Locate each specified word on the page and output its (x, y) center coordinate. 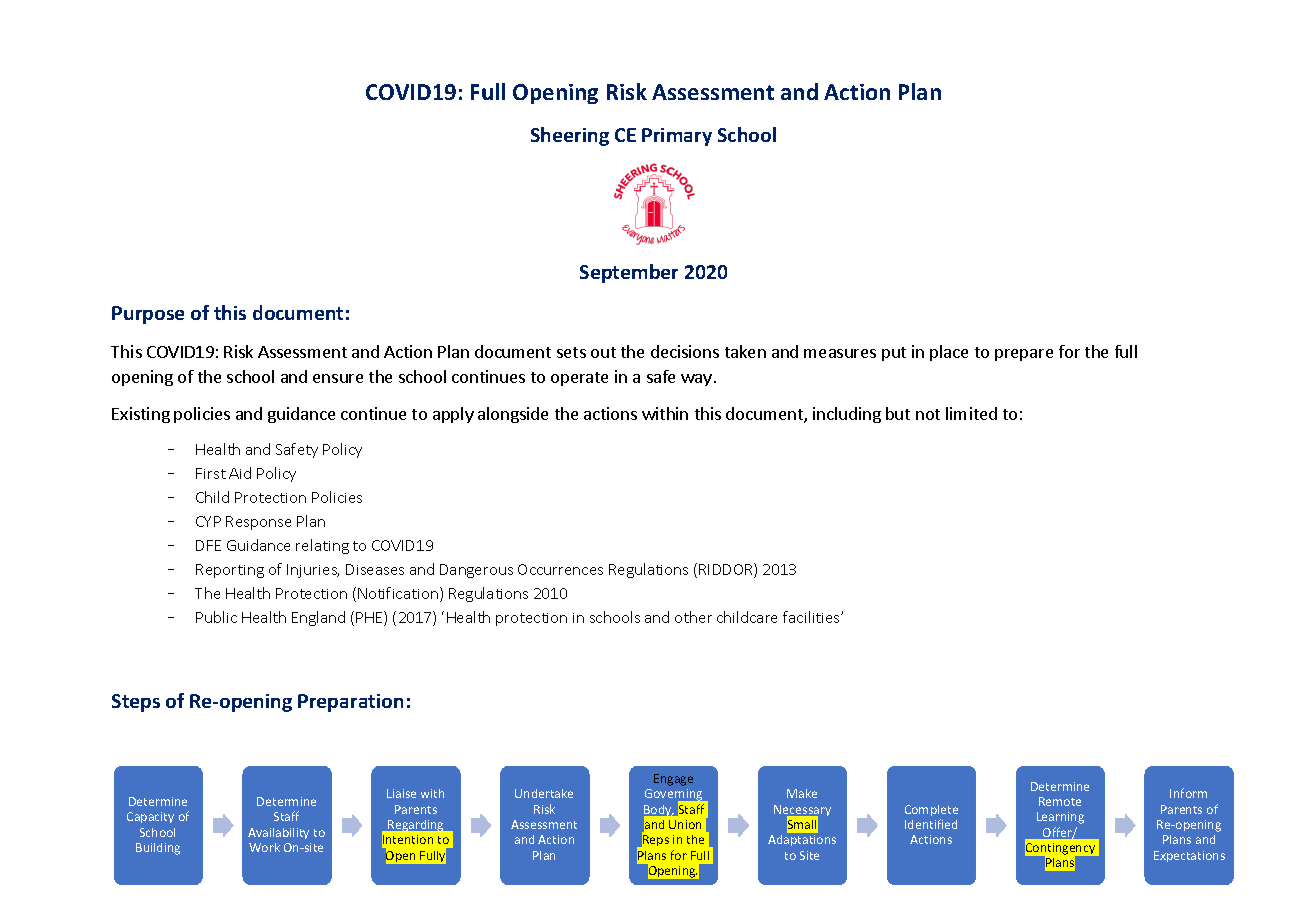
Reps (656, 840)
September (629, 273)
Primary (677, 137)
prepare (1024, 355)
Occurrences (560, 569)
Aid (240, 473)
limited (971, 413)
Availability (278, 833)
